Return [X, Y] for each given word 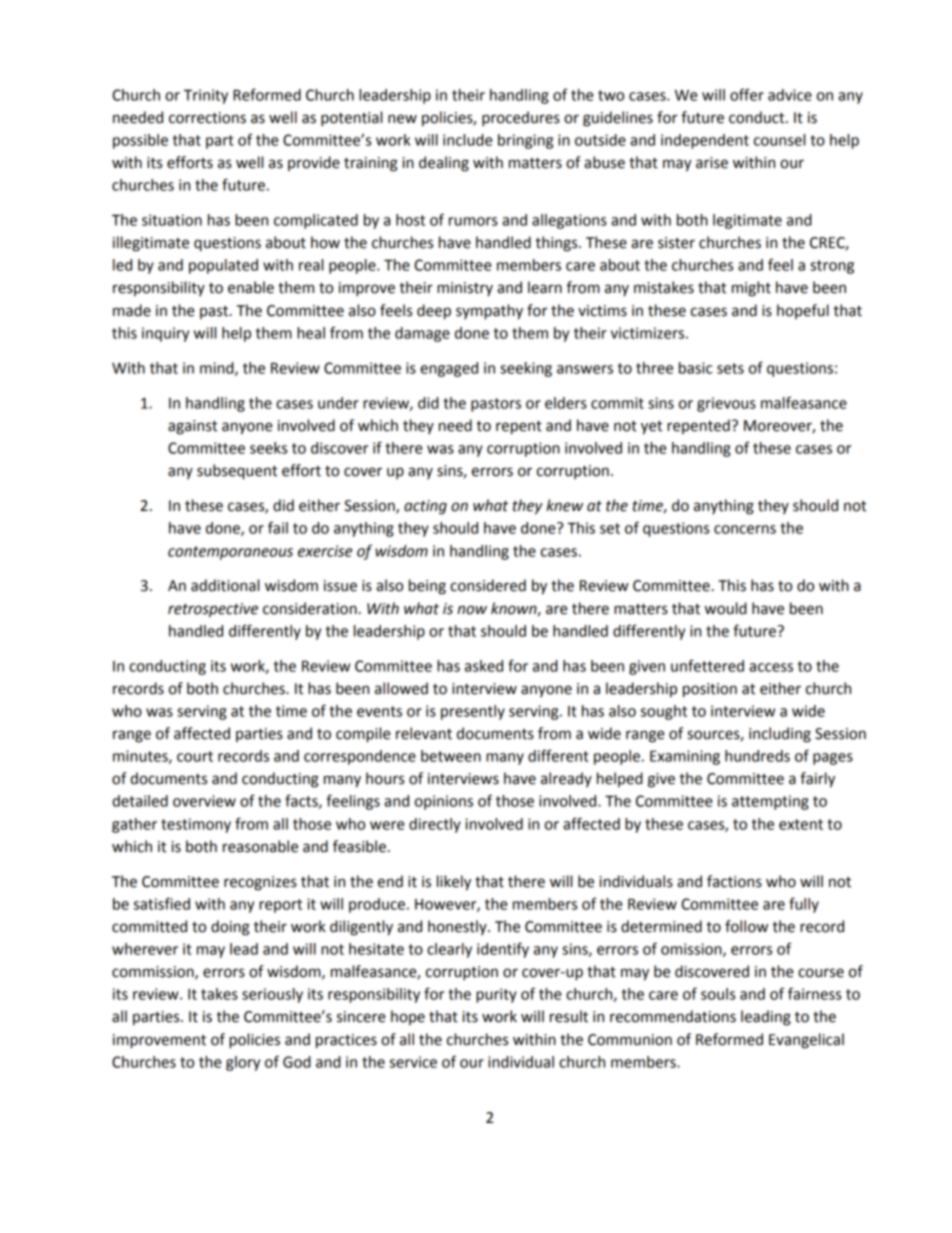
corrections [207, 118]
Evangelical [806, 1041]
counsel [779, 140]
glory [243, 1063]
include [467, 140]
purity [496, 995]
